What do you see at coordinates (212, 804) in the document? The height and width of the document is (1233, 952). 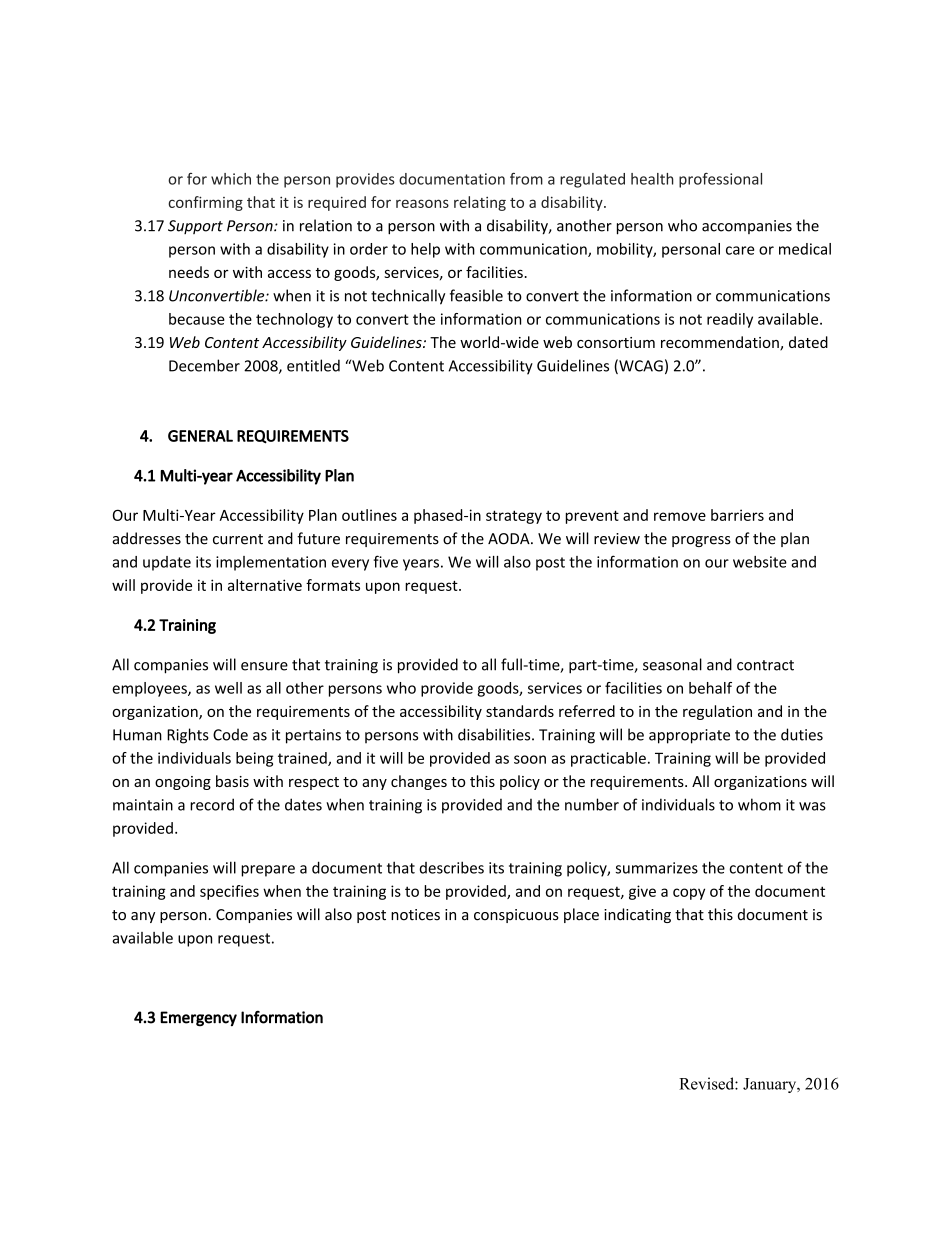 I see `record` at bounding box center [212, 804].
